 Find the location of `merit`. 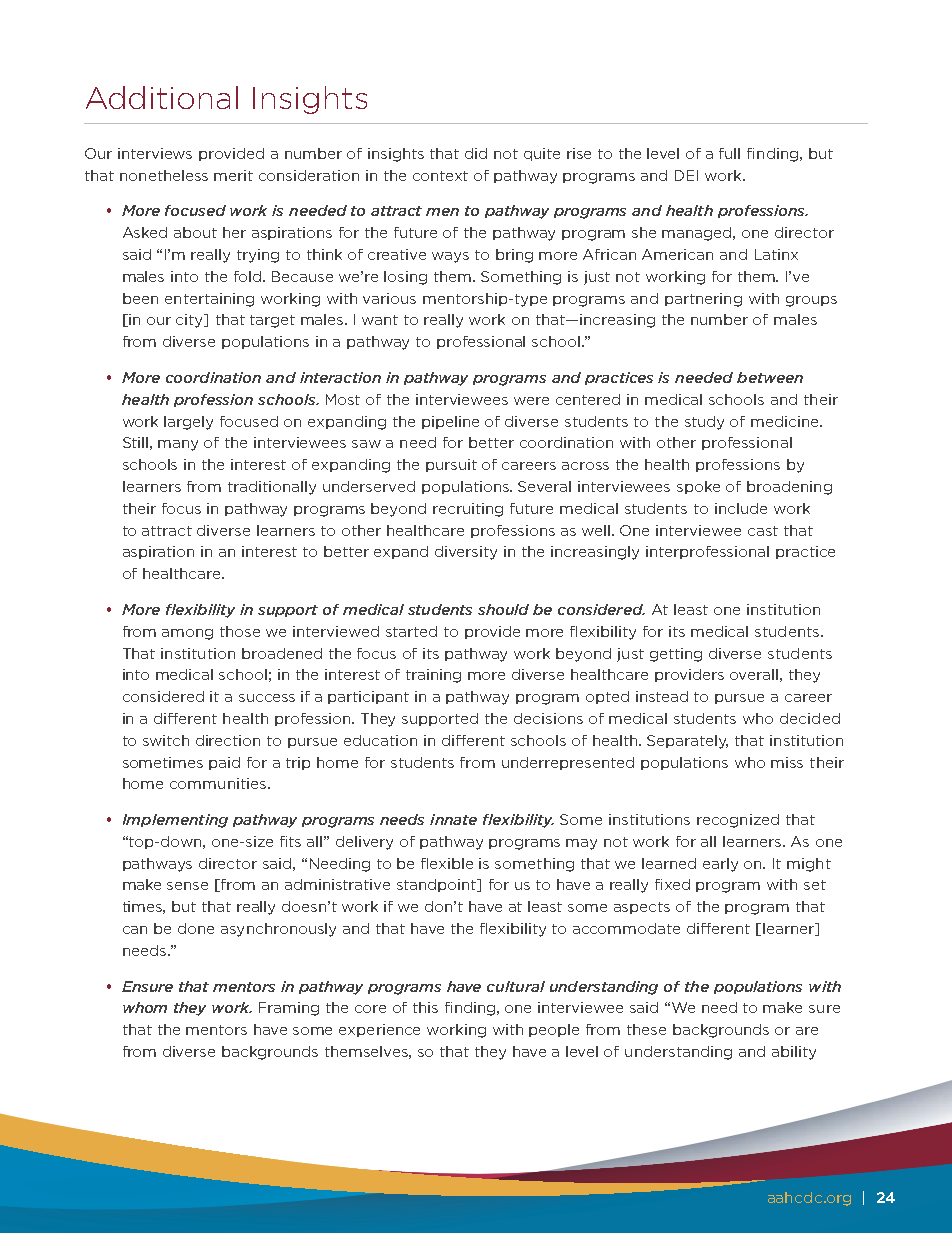

merit is located at coordinates (233, 175).
